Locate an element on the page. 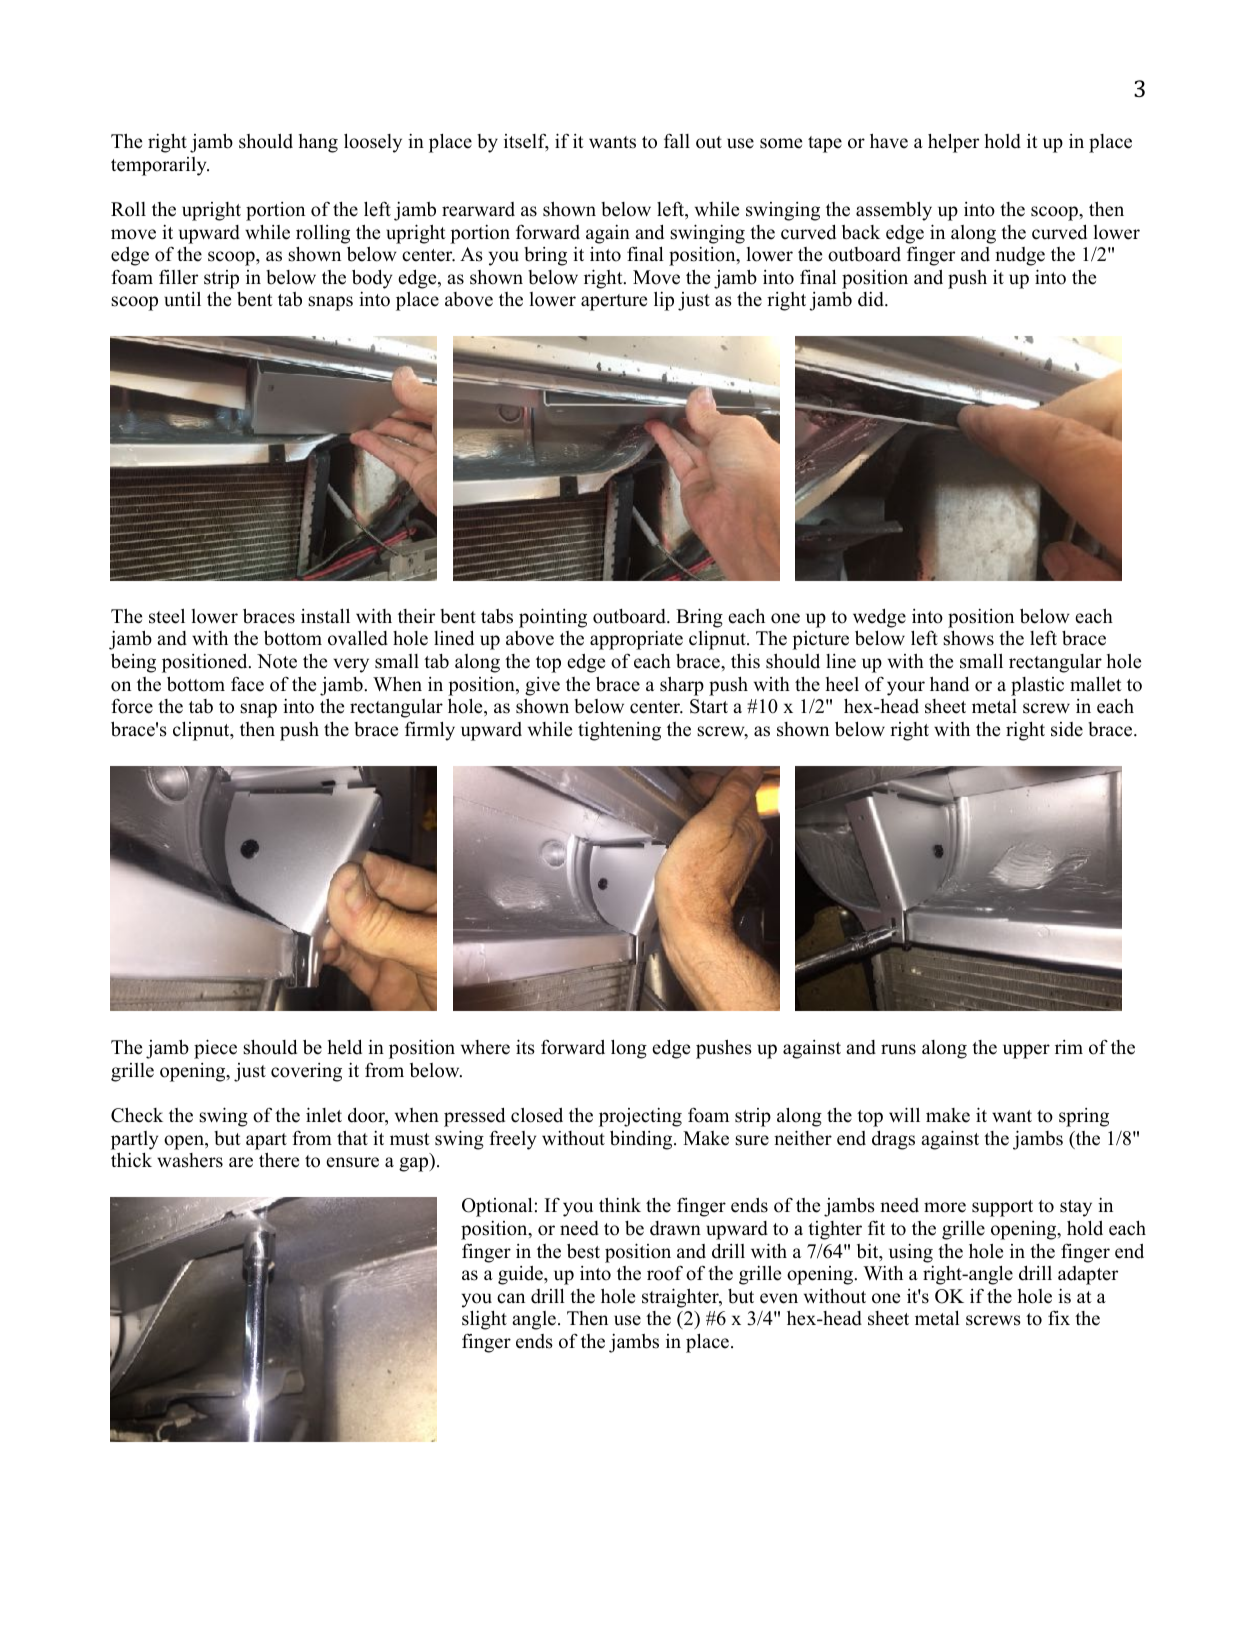 The width and height of the page is (1258, 1627). side is located at coordinates (1067, 729).
